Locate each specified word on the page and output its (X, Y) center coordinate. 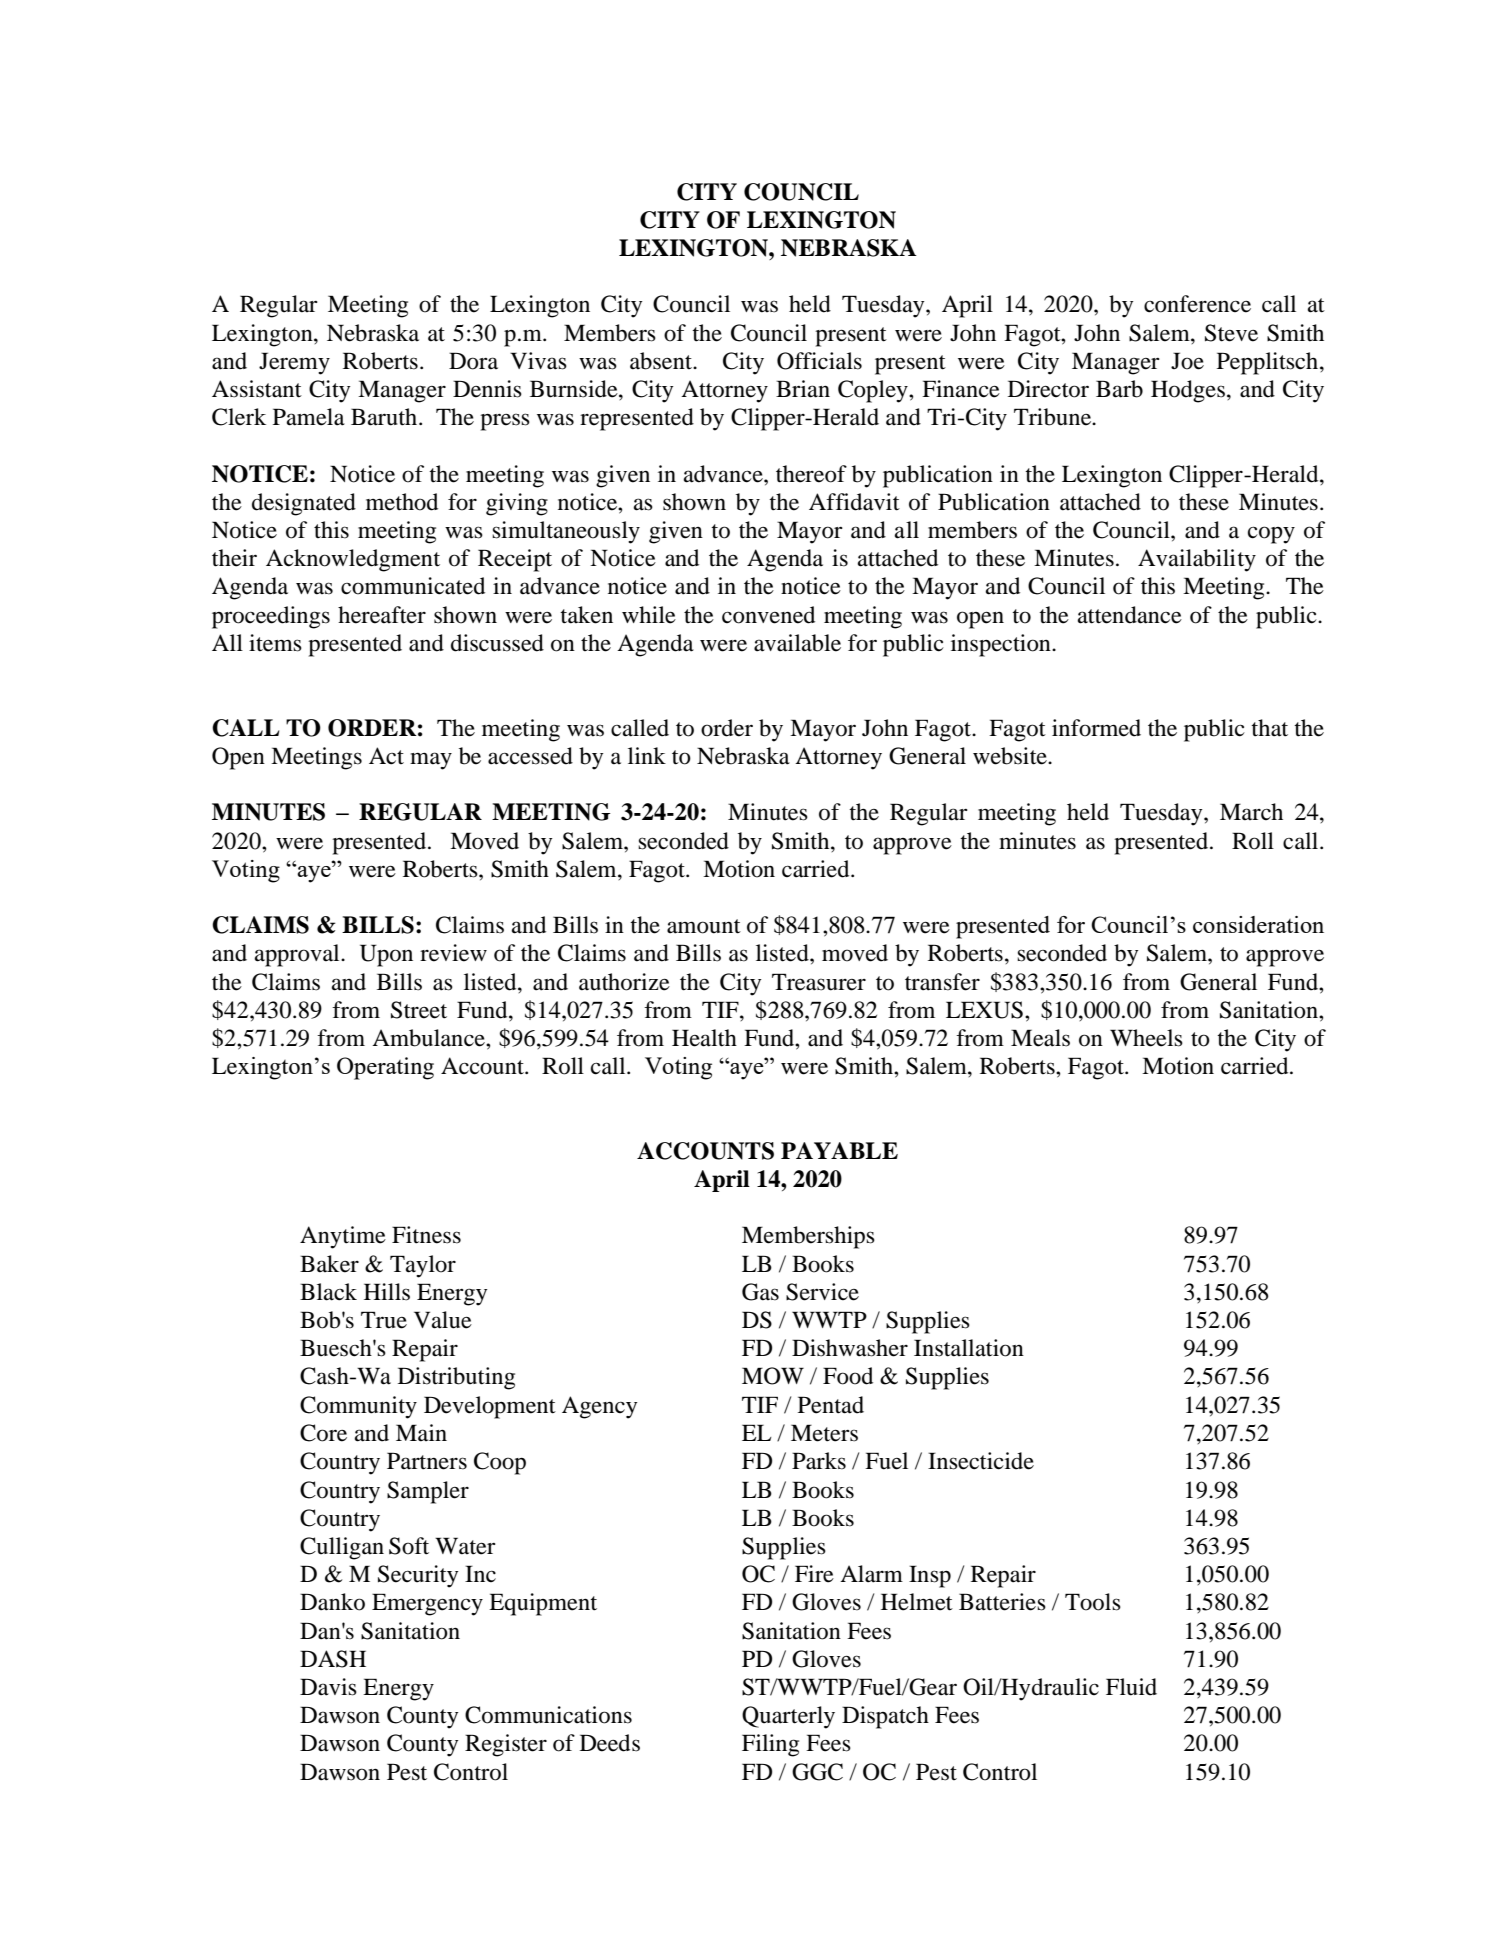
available (797, 643)
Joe (1187, 361)
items (275, 643)
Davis (328, 1687)
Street (419, 1010)
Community (358, 1407)
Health (704, 1038)
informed (1096, 728)
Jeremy (294, 363)
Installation (969, 1348)
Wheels (1146, 1038)
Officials (819, 361)
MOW (773, 1376)
